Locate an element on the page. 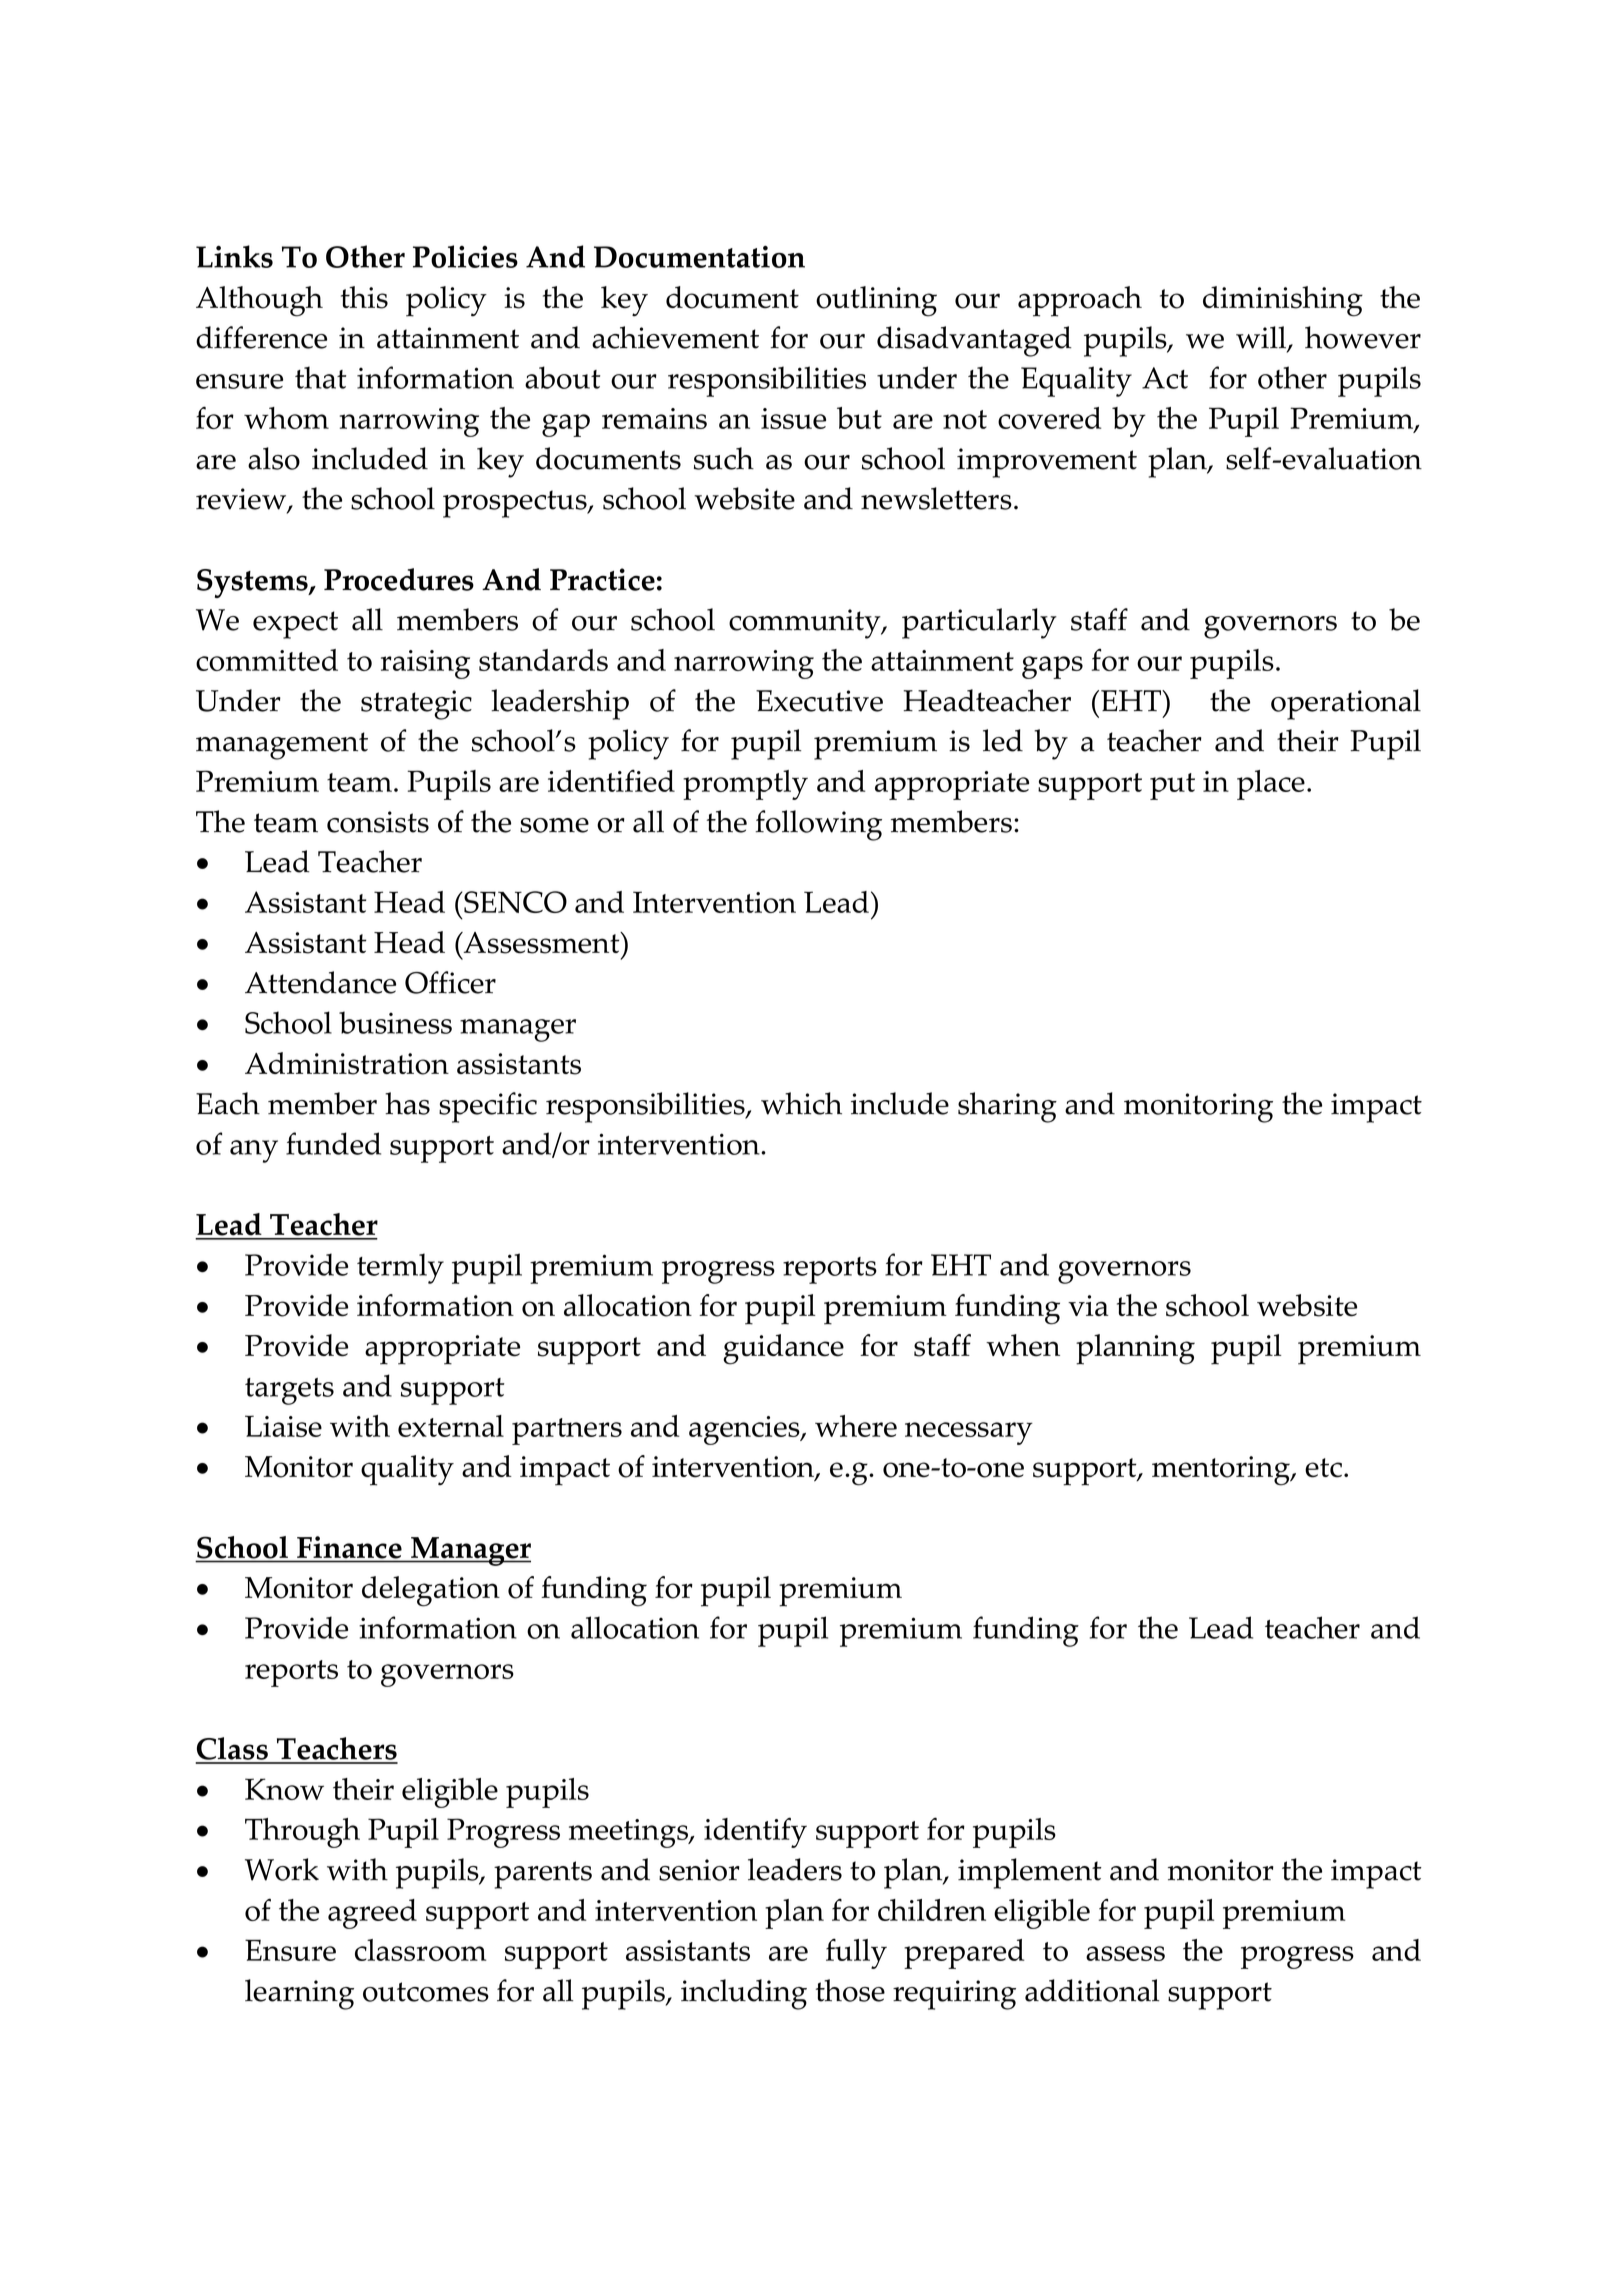 The height and width of the page is (2287, 1617). fully is located at coordinates (856, 1953).
